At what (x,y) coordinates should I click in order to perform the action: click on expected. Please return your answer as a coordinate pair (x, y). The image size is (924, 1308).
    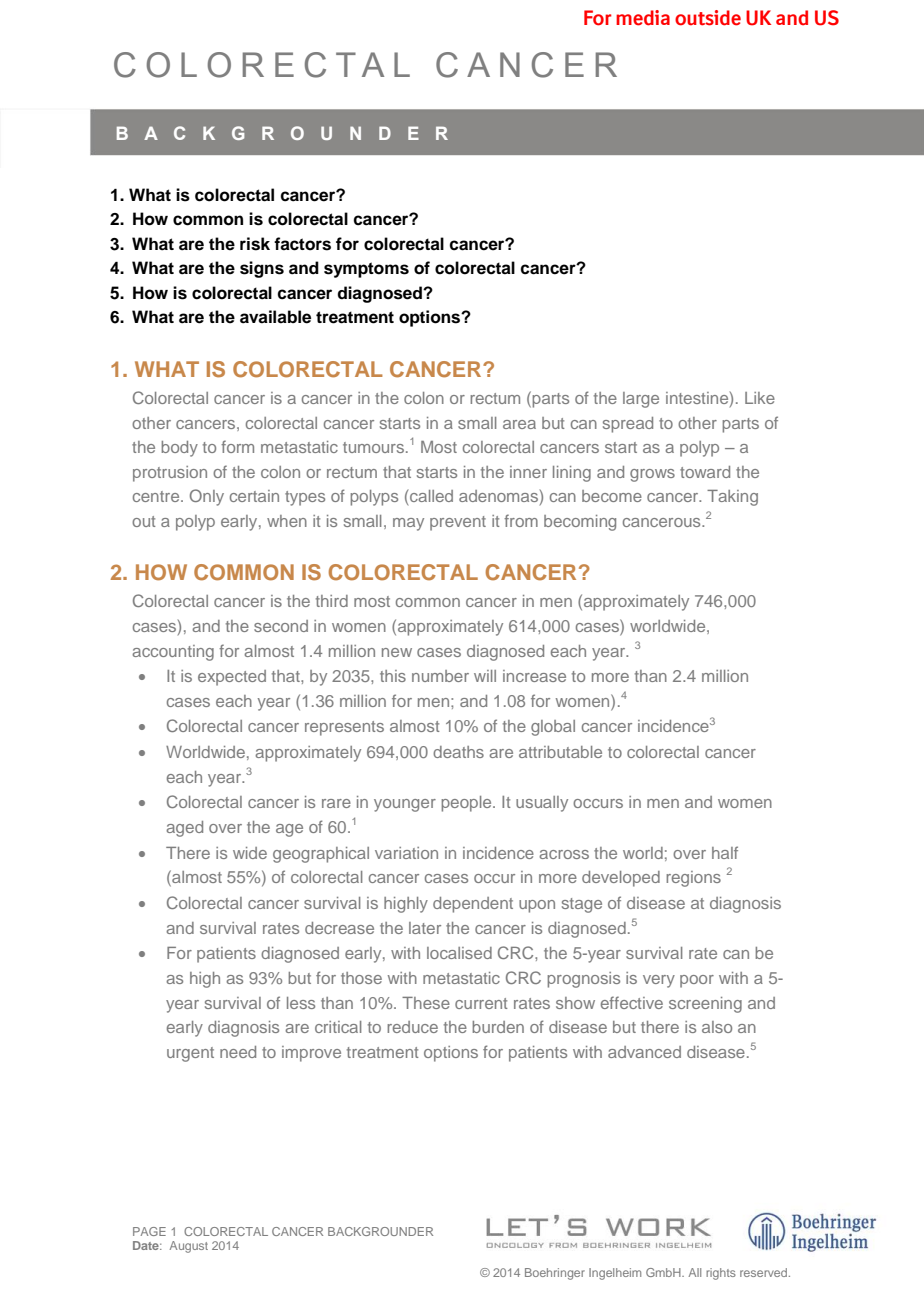
    Looking at the image, I should click on (232, 678).
